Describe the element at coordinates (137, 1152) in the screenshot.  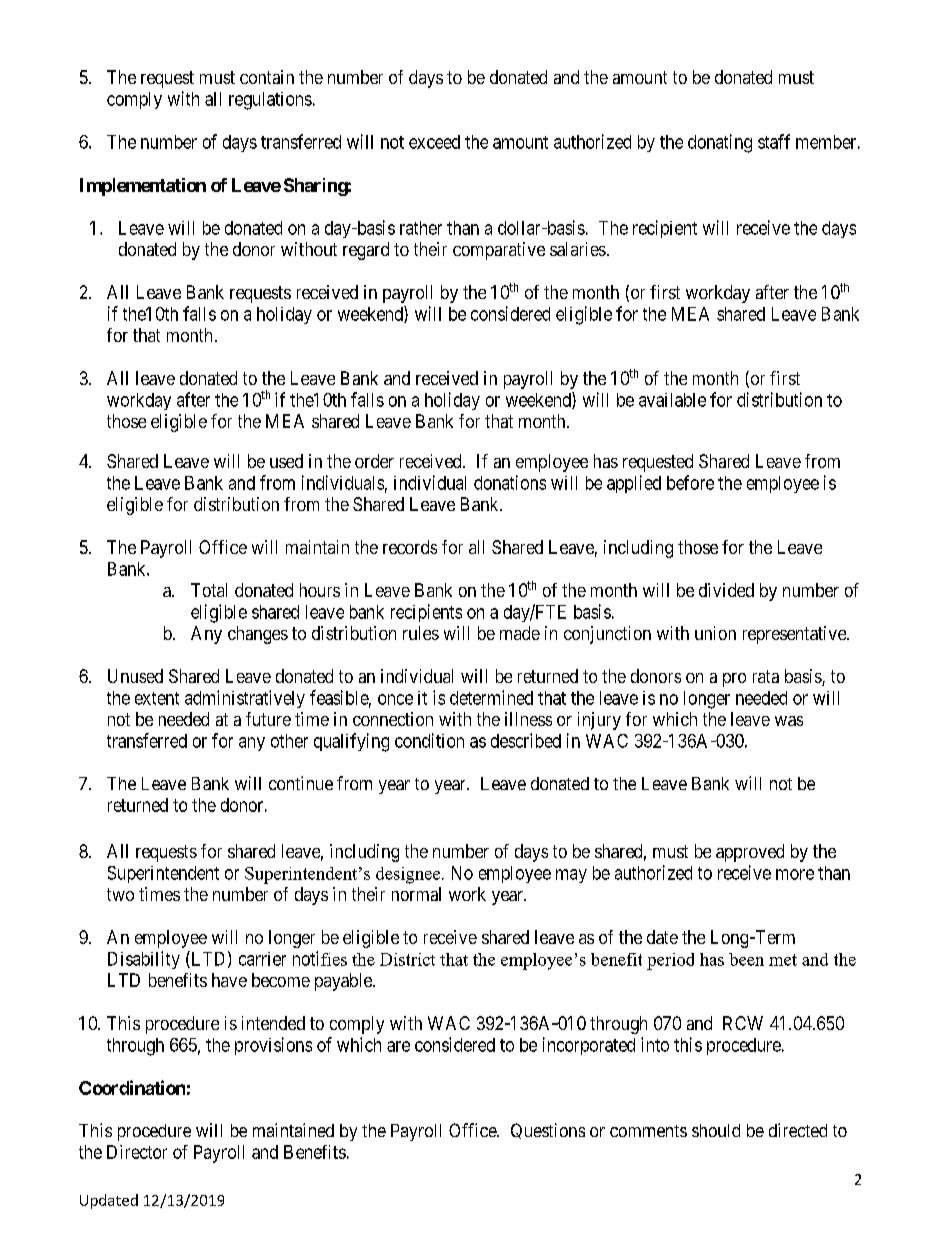
I see `Director` at that location.
